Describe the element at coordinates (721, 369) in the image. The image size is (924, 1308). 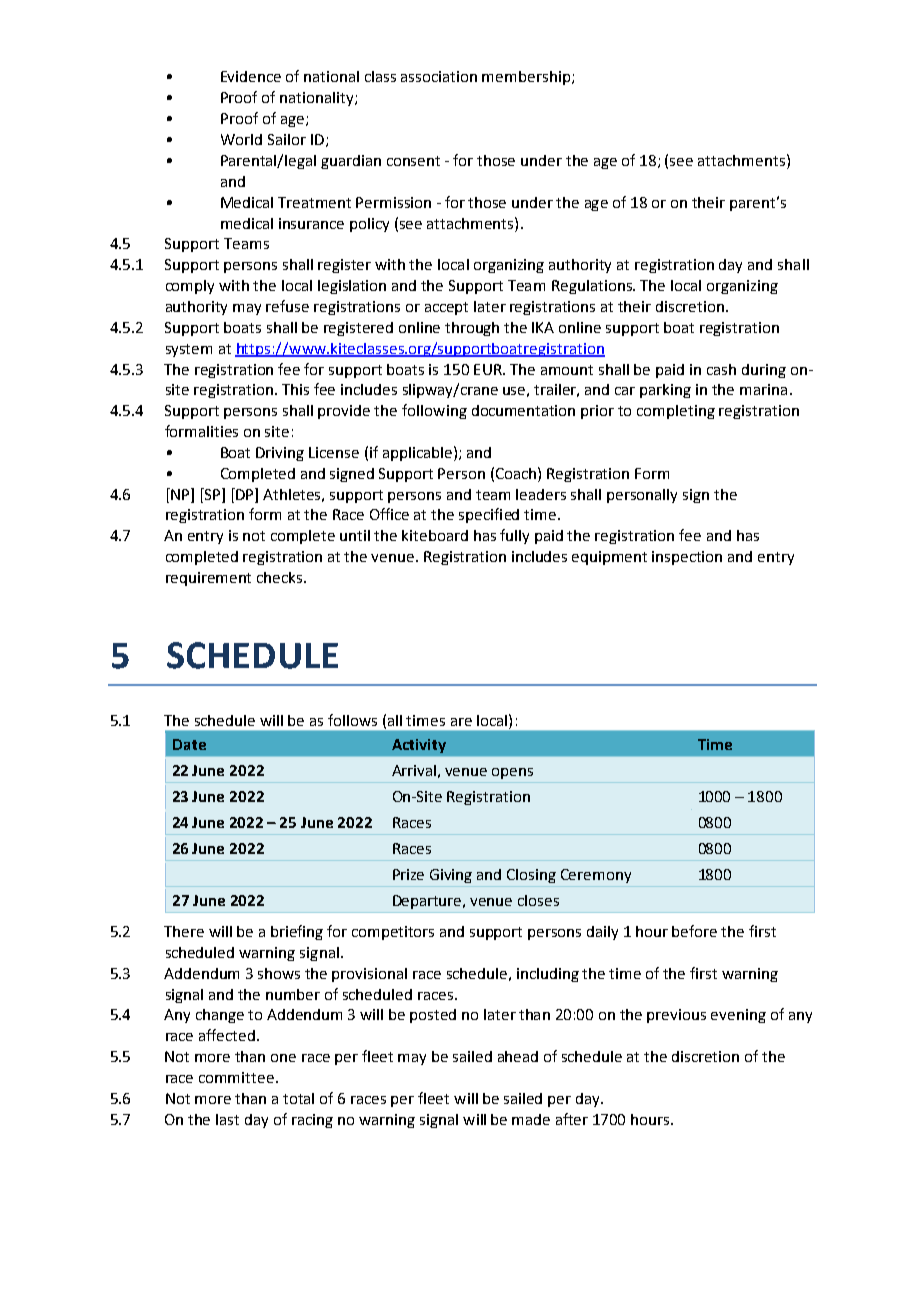
I see `cash` at that location.
